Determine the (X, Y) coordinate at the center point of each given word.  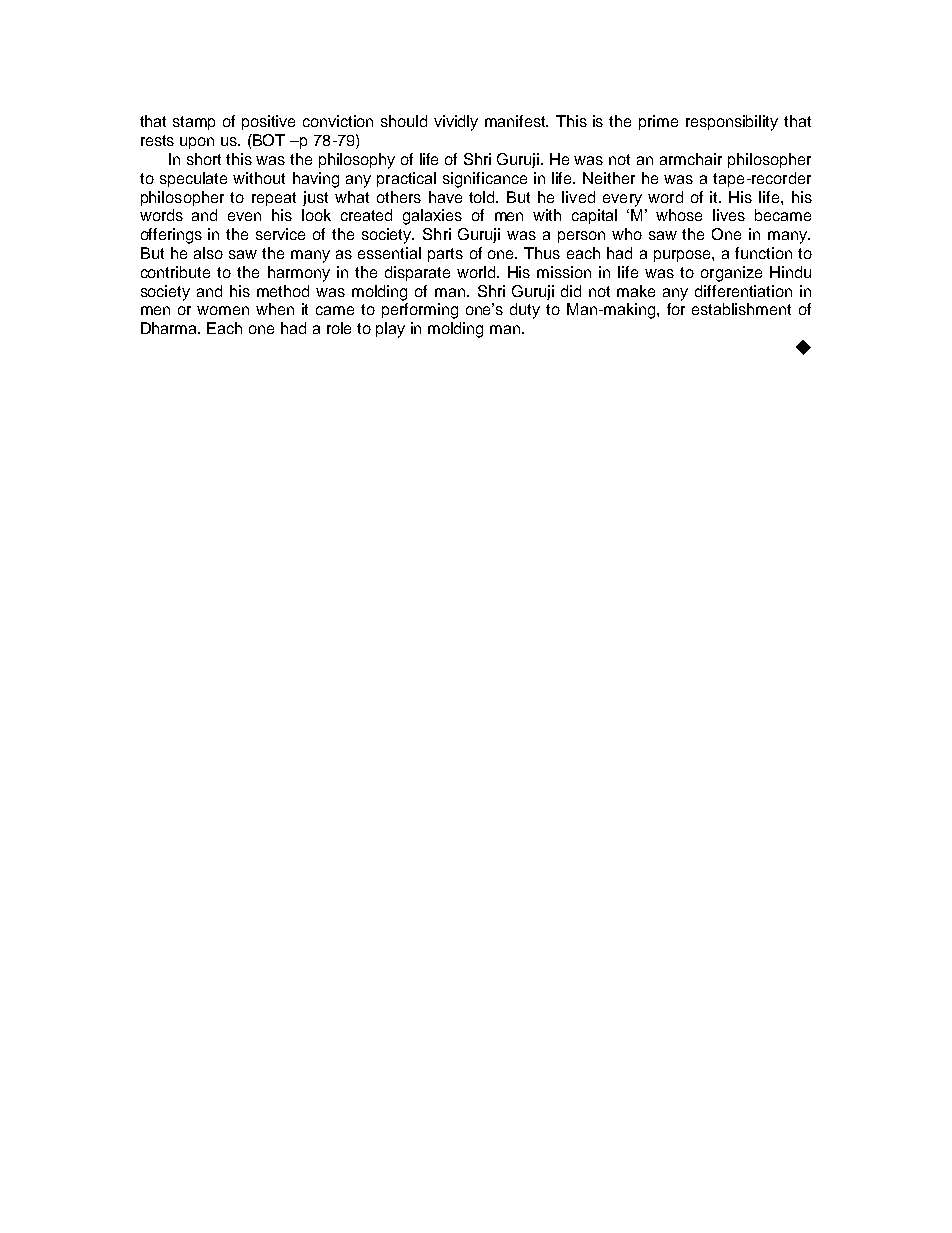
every (622, 200)
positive (268, 122)
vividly (456, 123)
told (483, 197)
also (208, 253)
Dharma (170, 328)
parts (445, 255)
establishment (741, 309)
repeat (274, 199)
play (390, 330)
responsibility (732, 123)
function (763, 253)
